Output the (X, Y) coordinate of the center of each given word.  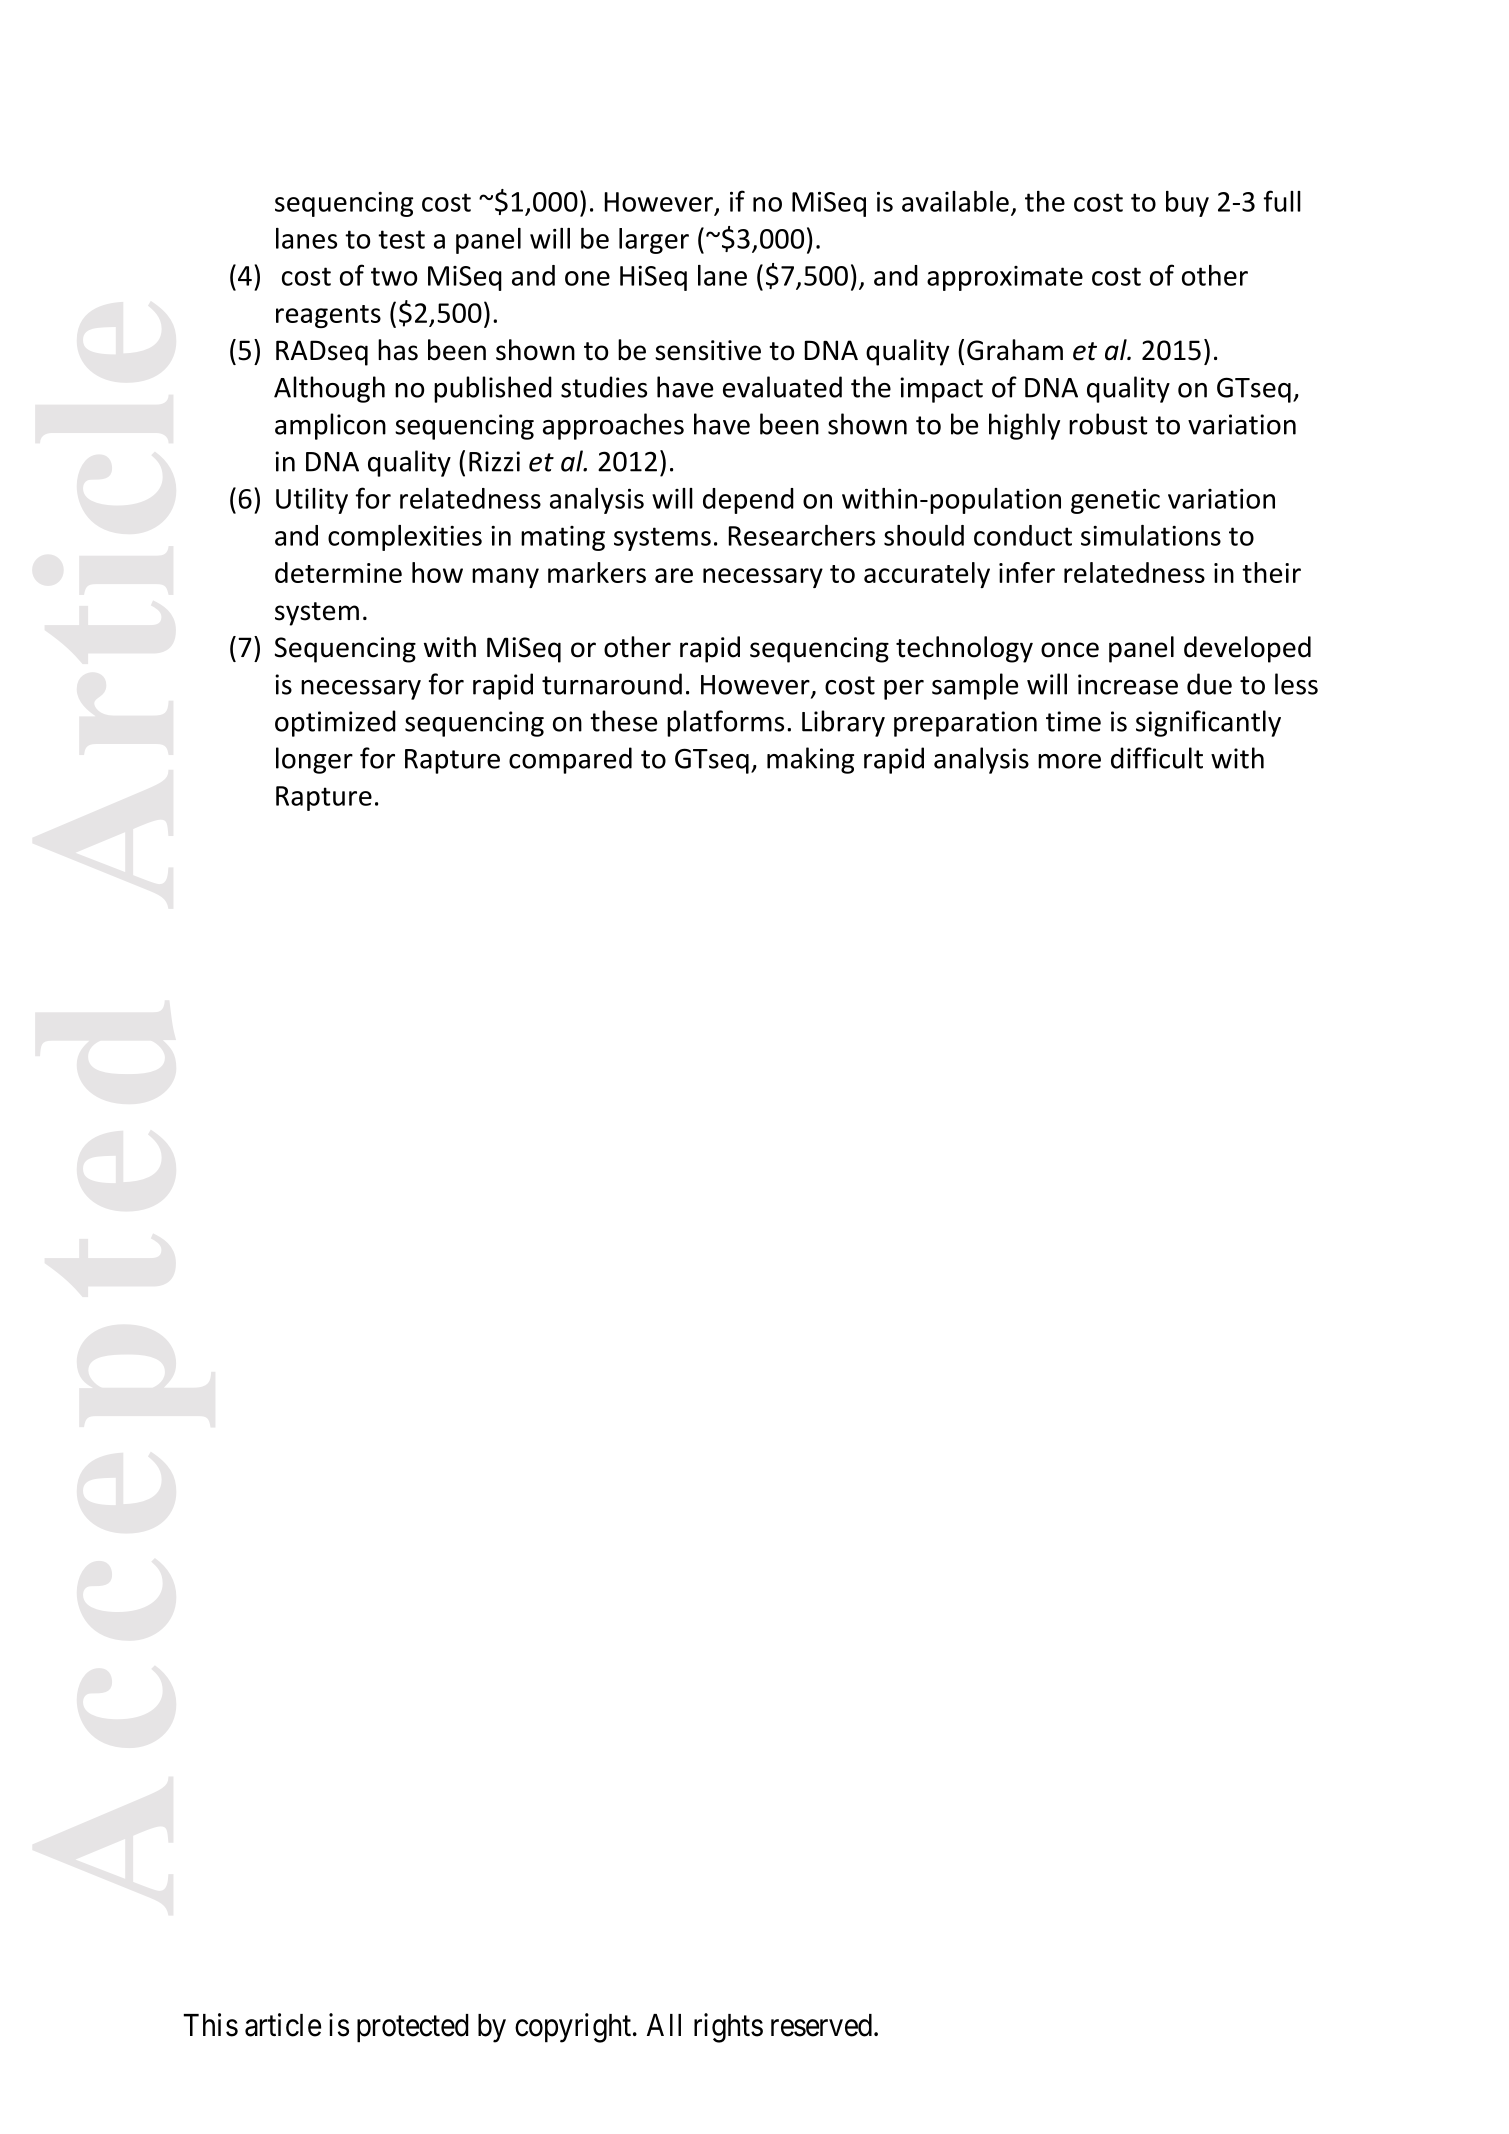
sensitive (708, 350)
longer (314, 760)
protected (413, 2028)
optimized (335, 723)
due (1209, 684)
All (664, 2025)
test (401, 239)
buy (1187, 204)
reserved (823, 2025)
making (810, 760)
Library (843, 723)
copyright (573, 2028)
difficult (1157, 758)
